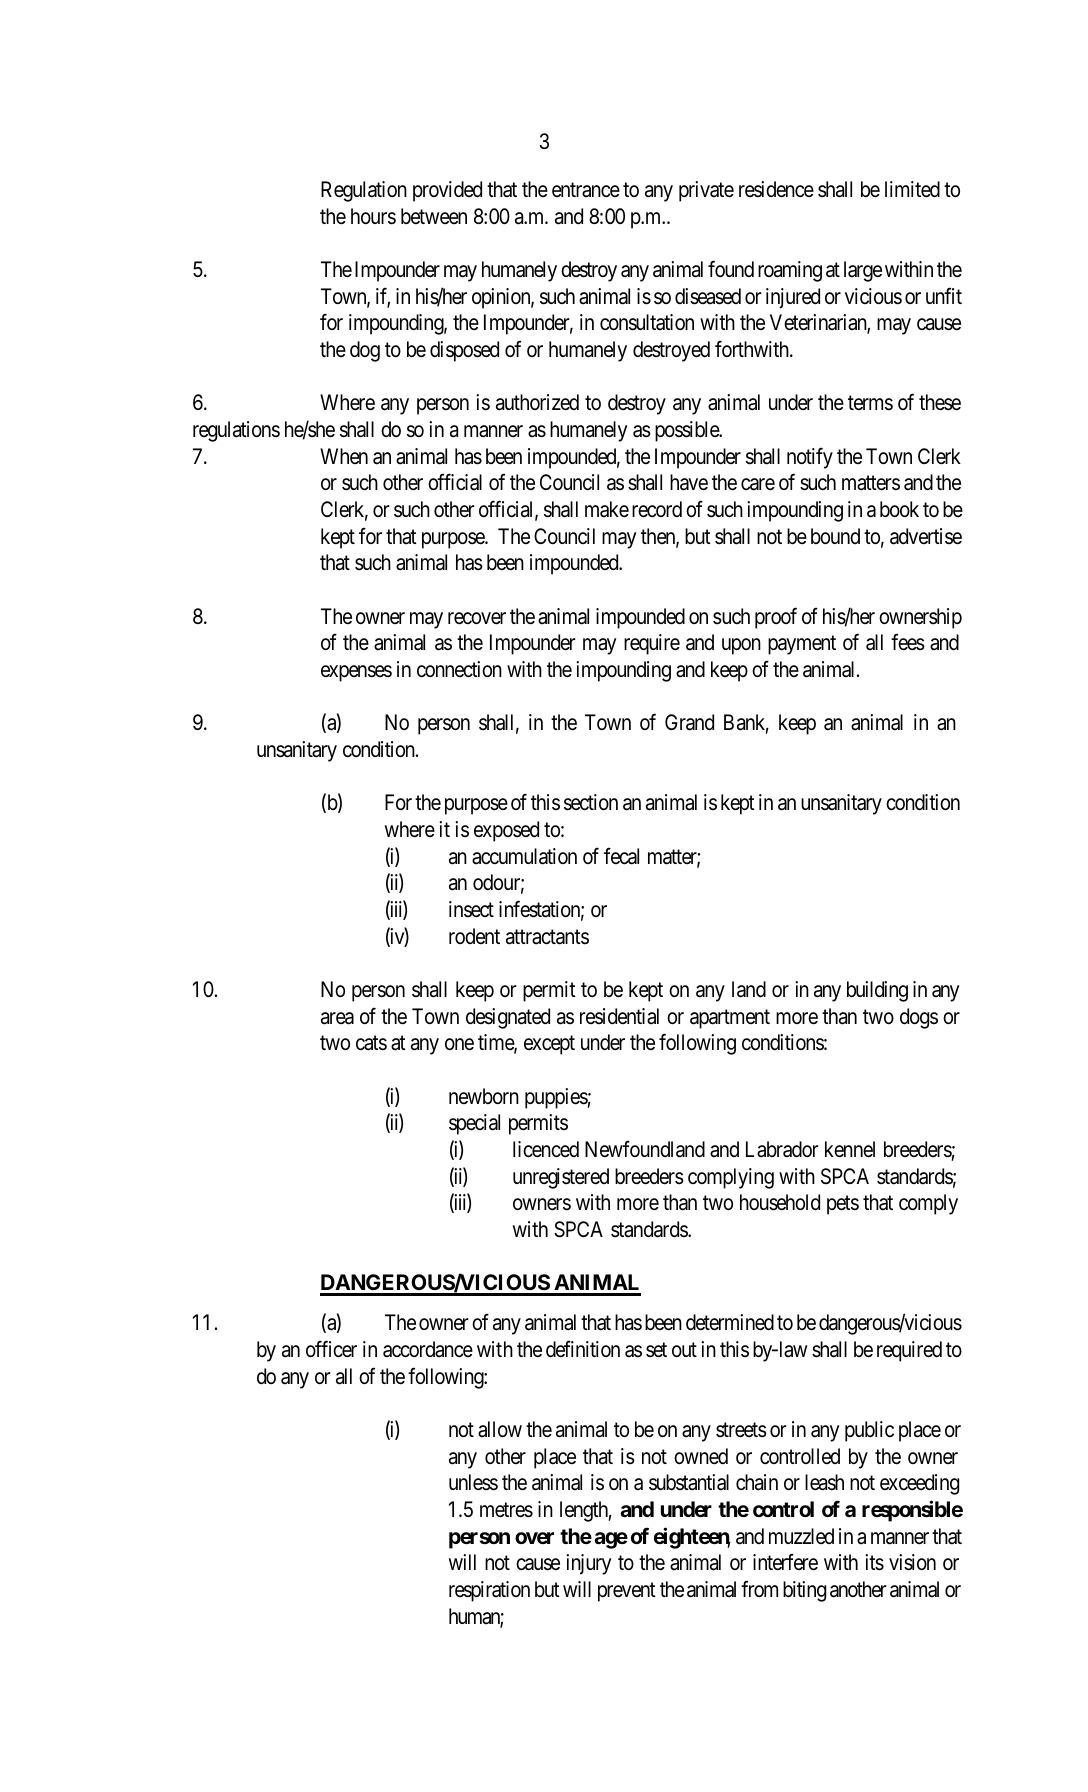 Image resolution: width=1088 pixels, height=1792 pixels. What do you see at coordinates (459, 669) in the document?
I see `connection` at bounding box center [459, 669].
